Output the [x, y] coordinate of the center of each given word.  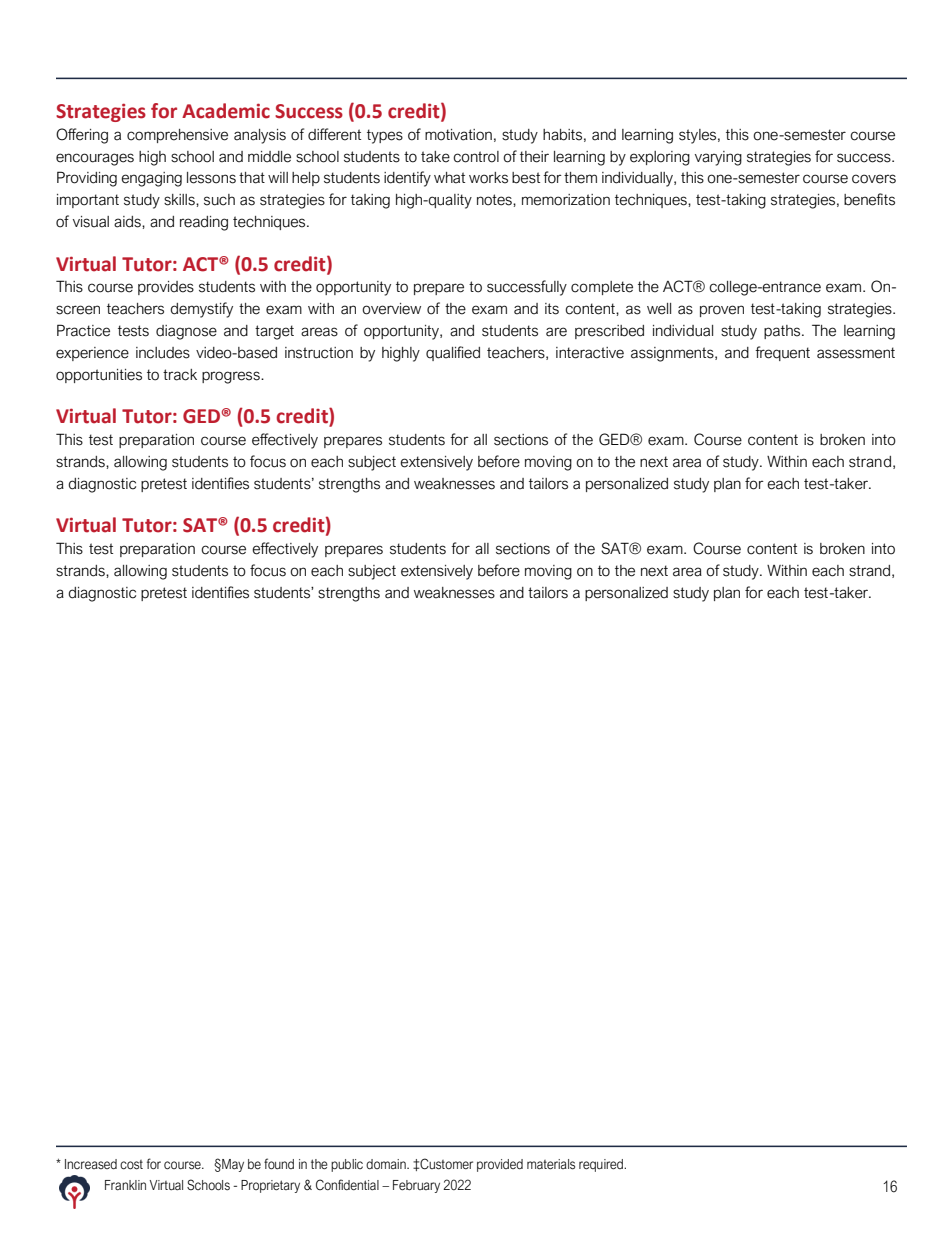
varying [718, 158]
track [180, 375]
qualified [453, 353]
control [476, 157]
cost [131, 1165]
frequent [782, 353]
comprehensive [177, 136]
